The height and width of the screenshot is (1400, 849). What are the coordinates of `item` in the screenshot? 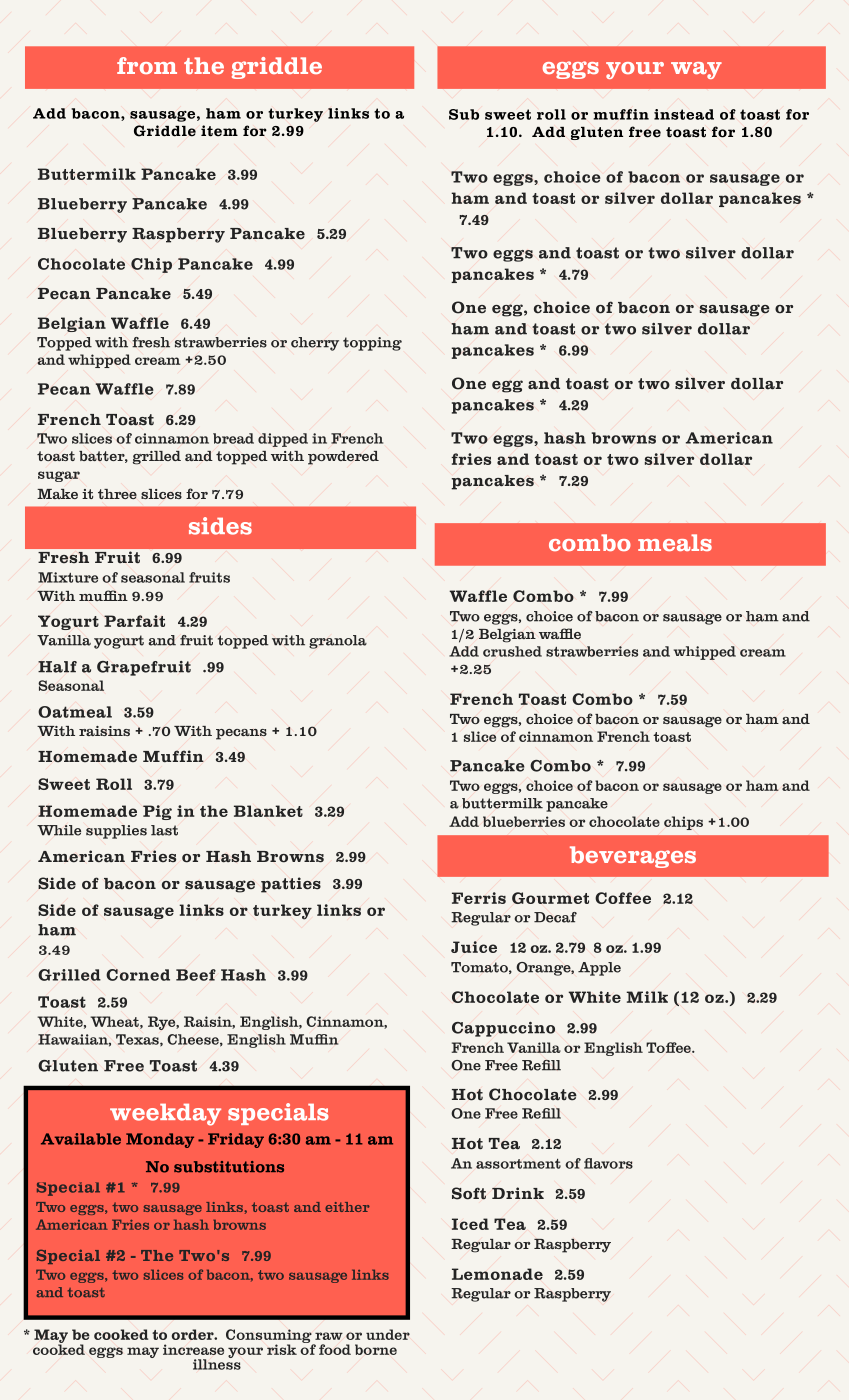 It's located at (219, 131).
